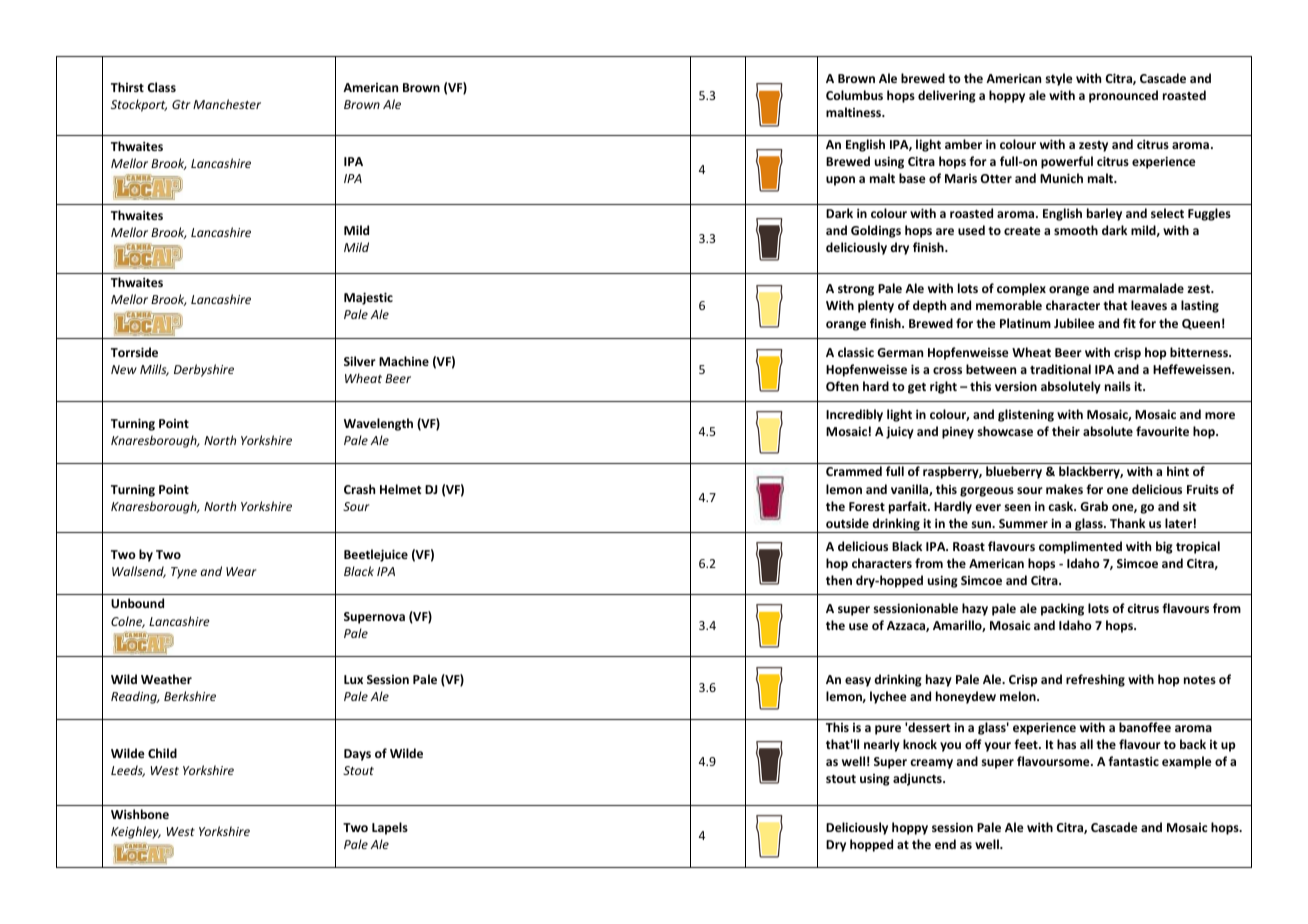 This document has width=1308, height=924. What do you see at coordinates (378, 424) in the document?
I see `Wavelength` at bounding box center [378, 424].
